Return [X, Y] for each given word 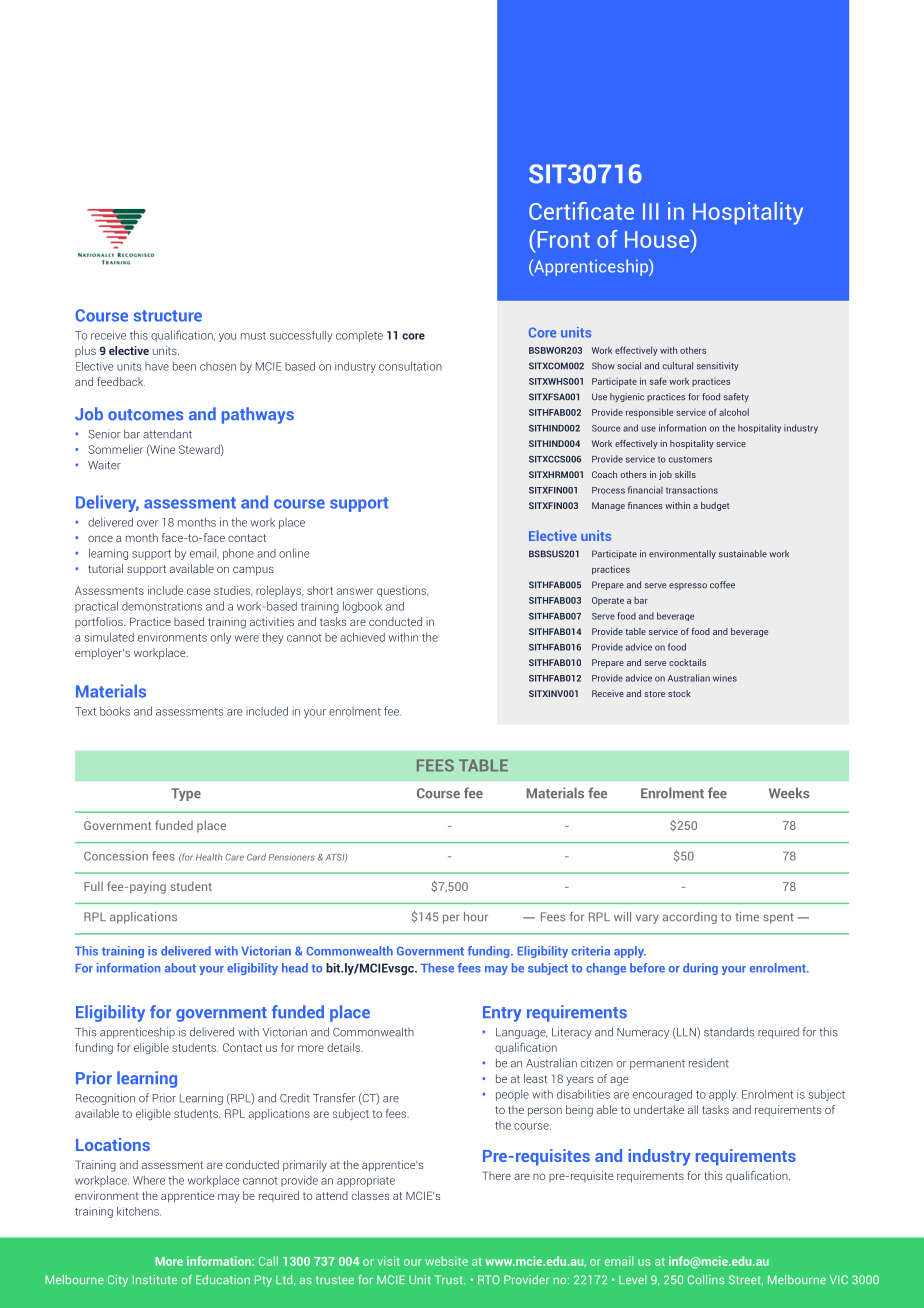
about [180, 968]
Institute [155, 1279]
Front [562, 239]
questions [402, 591]
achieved [362, 637]
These [437, 968]
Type [186, 794]
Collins [706, 1279]
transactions [692, 490]
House [658, 239]
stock [679, 693]
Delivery [107, 503]
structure [168, 316]
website [446, 1261]
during [700, 969]
